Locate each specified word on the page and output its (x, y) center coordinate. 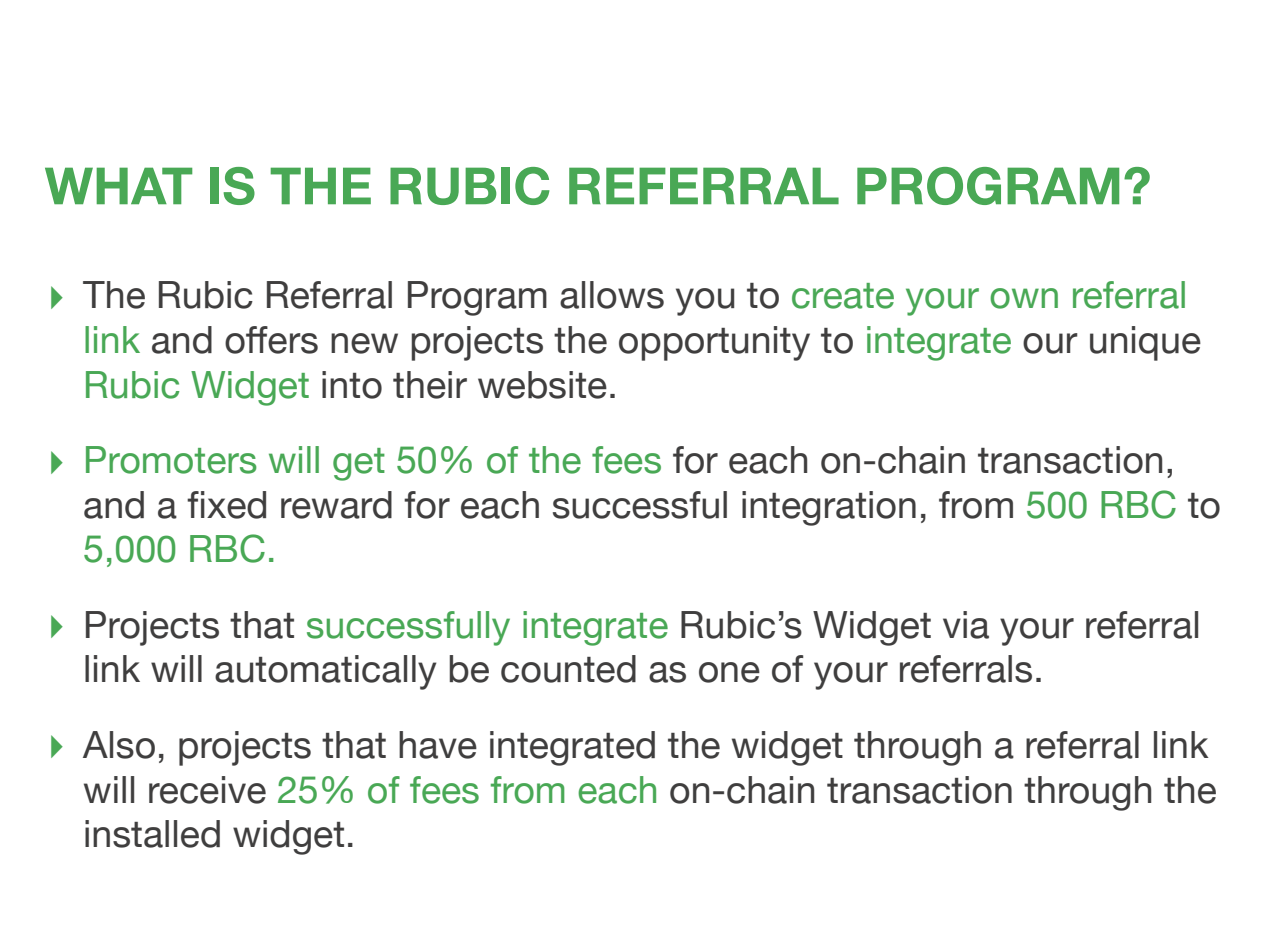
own (1024, 298)
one (729, 672)
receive (207, 790)
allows (612, 295)
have (438, 745)
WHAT (118, 185)
